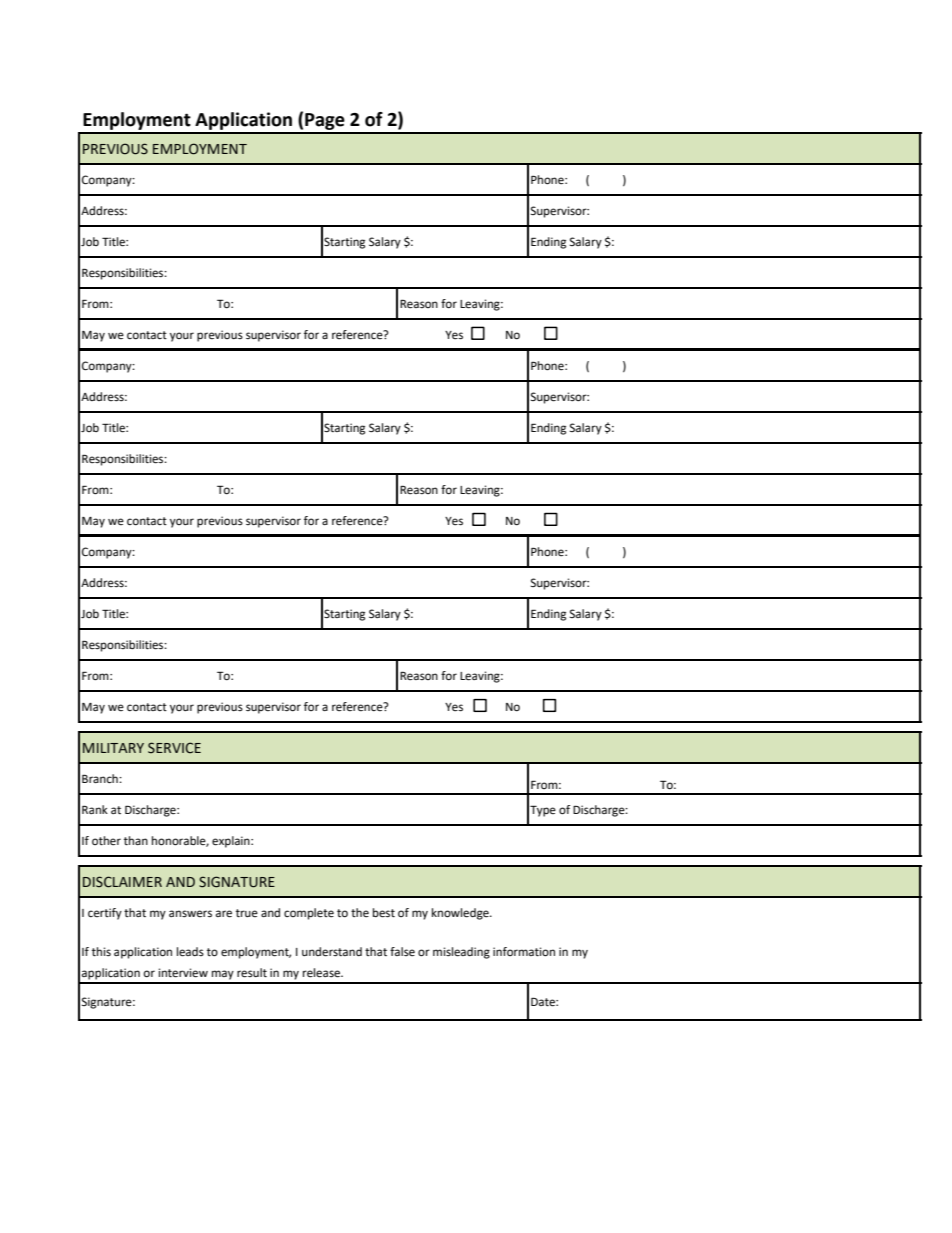  I want to click on than, so click(136, 840).
